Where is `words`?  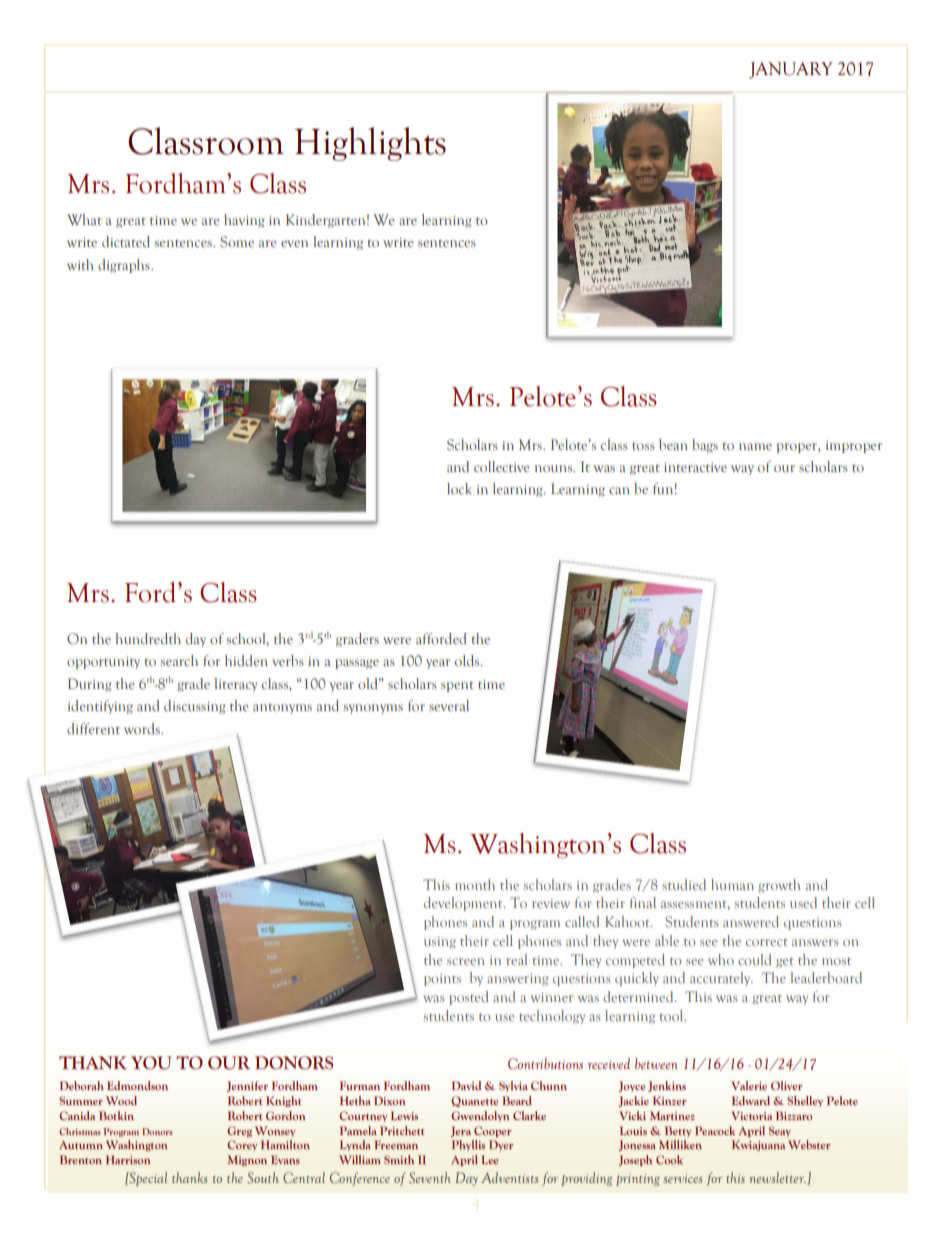 words is located at coordinates (143, 728).
